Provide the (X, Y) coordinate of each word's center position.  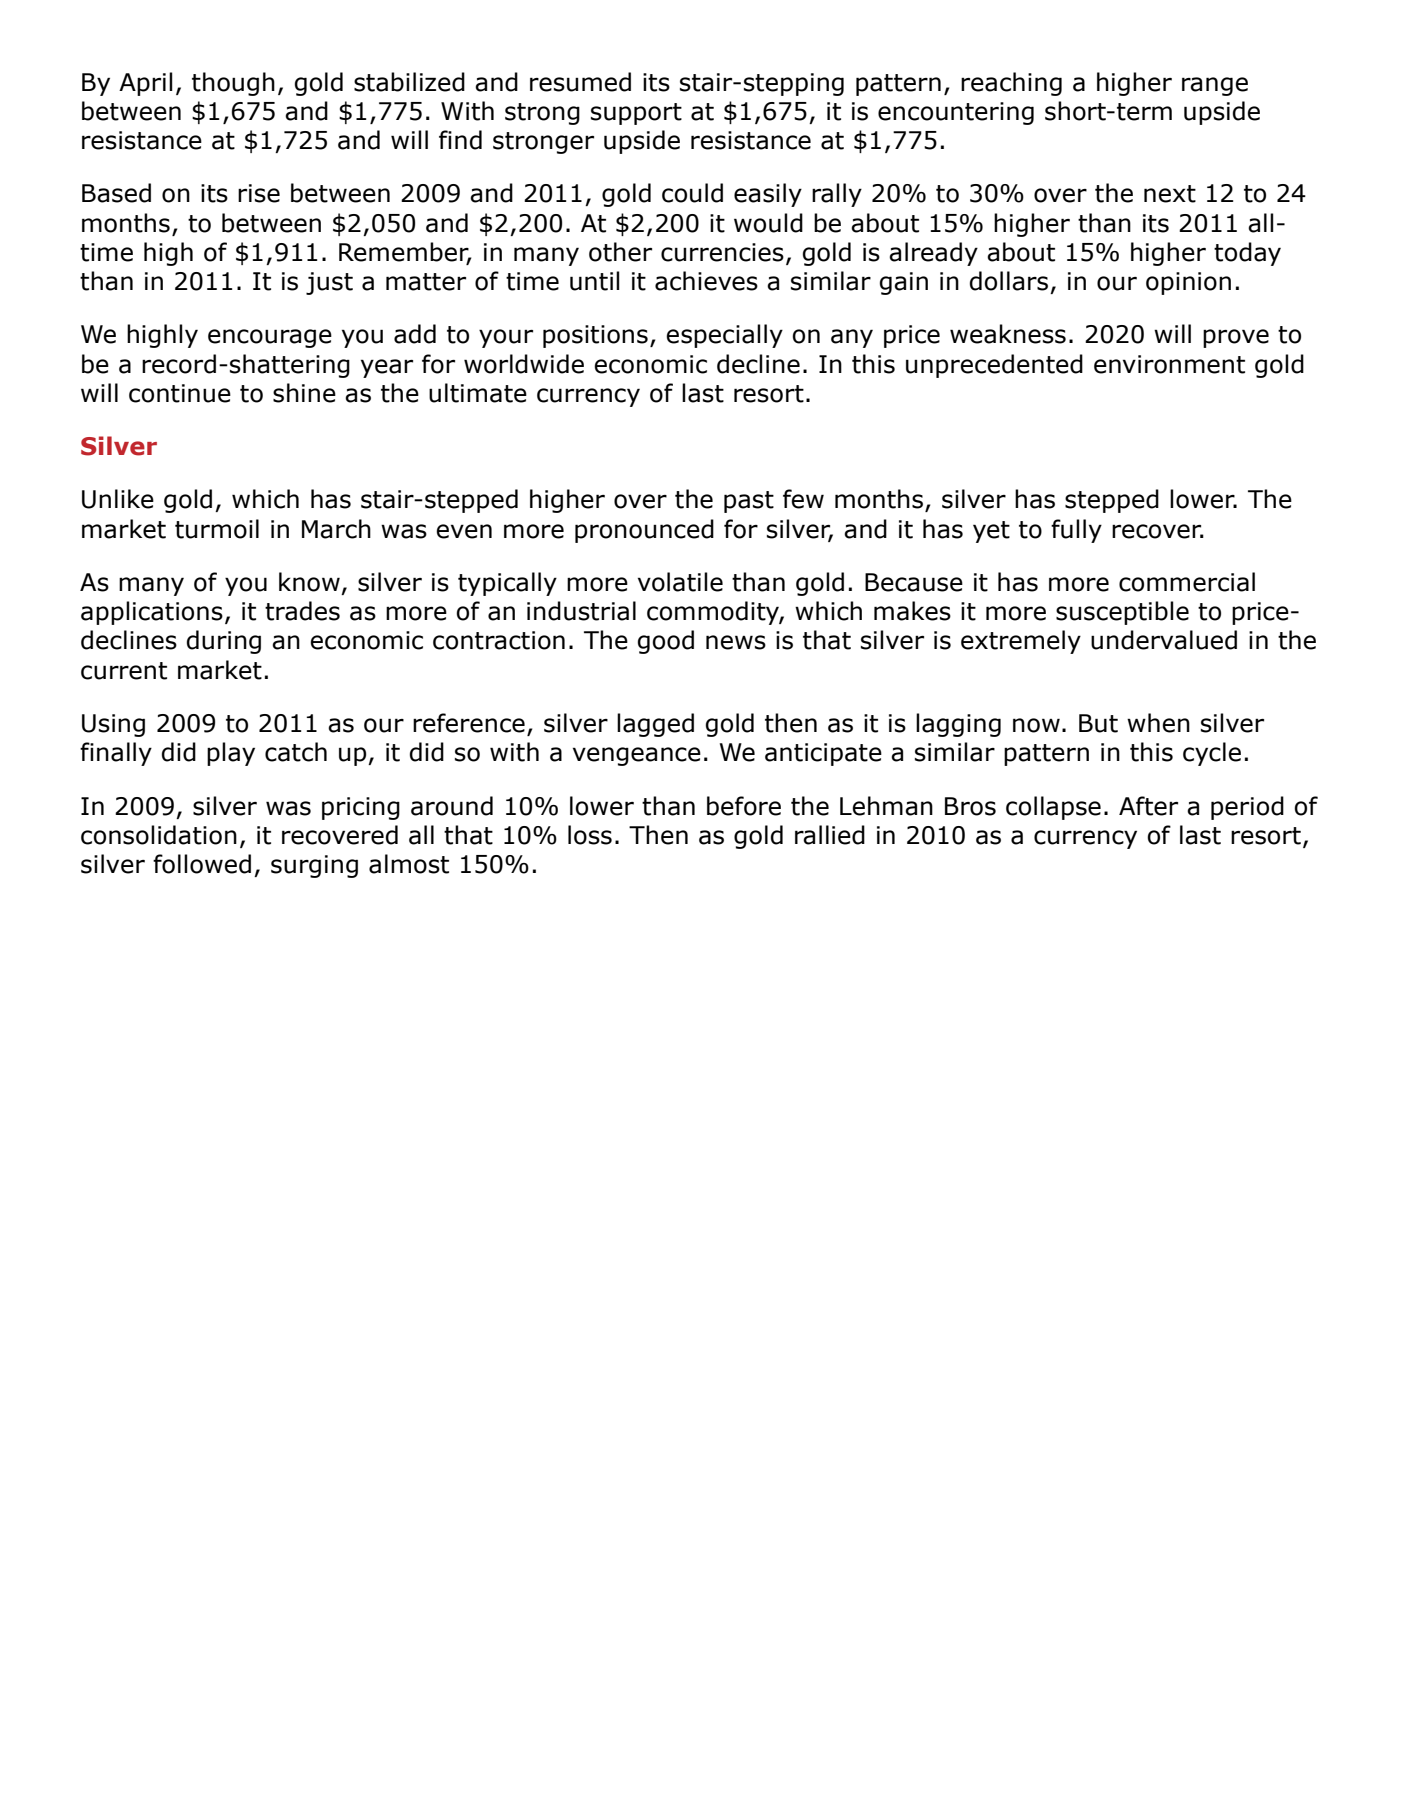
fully (1076, 531)
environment (1169, 364)
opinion (1188, 283)
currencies (722, 252)
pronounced (644, 531)
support (636, 114)
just (329, 283)
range (1215, 86)
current (124, 671)
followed (202, 864)
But (1098, 723)
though (233, 84)
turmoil (217, 529)
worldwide (524, 364)
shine (304, 393)
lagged (655, 725)
